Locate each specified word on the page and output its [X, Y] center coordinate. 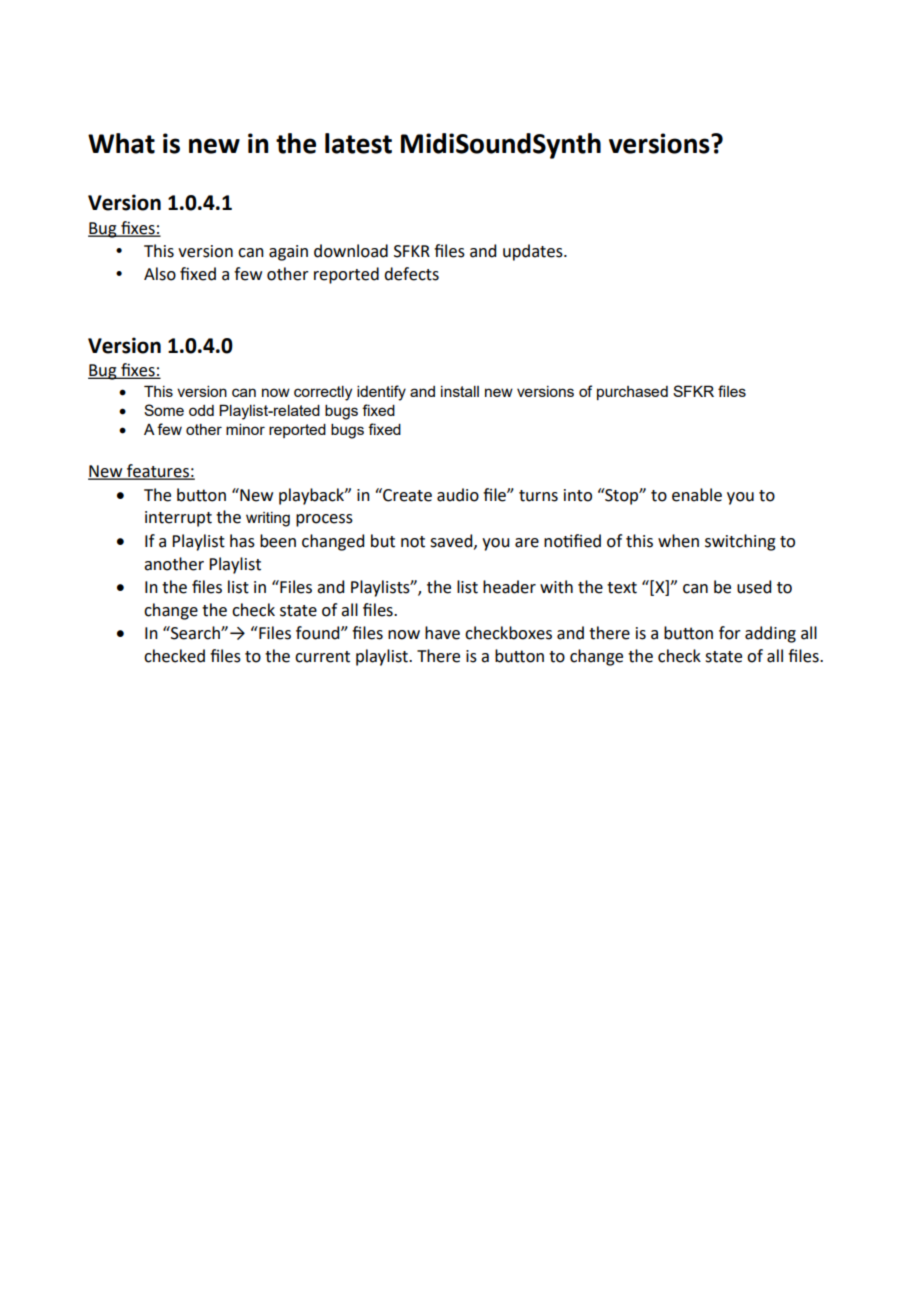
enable [697, 495]
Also [160, 274]
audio [458, 495]
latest [358, 143]
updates [534, 252]
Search [195, 633]
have [442, 633]
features [158, 472]
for [730, 633]
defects [411, 274]
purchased [632, 393]
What [121, 143]
